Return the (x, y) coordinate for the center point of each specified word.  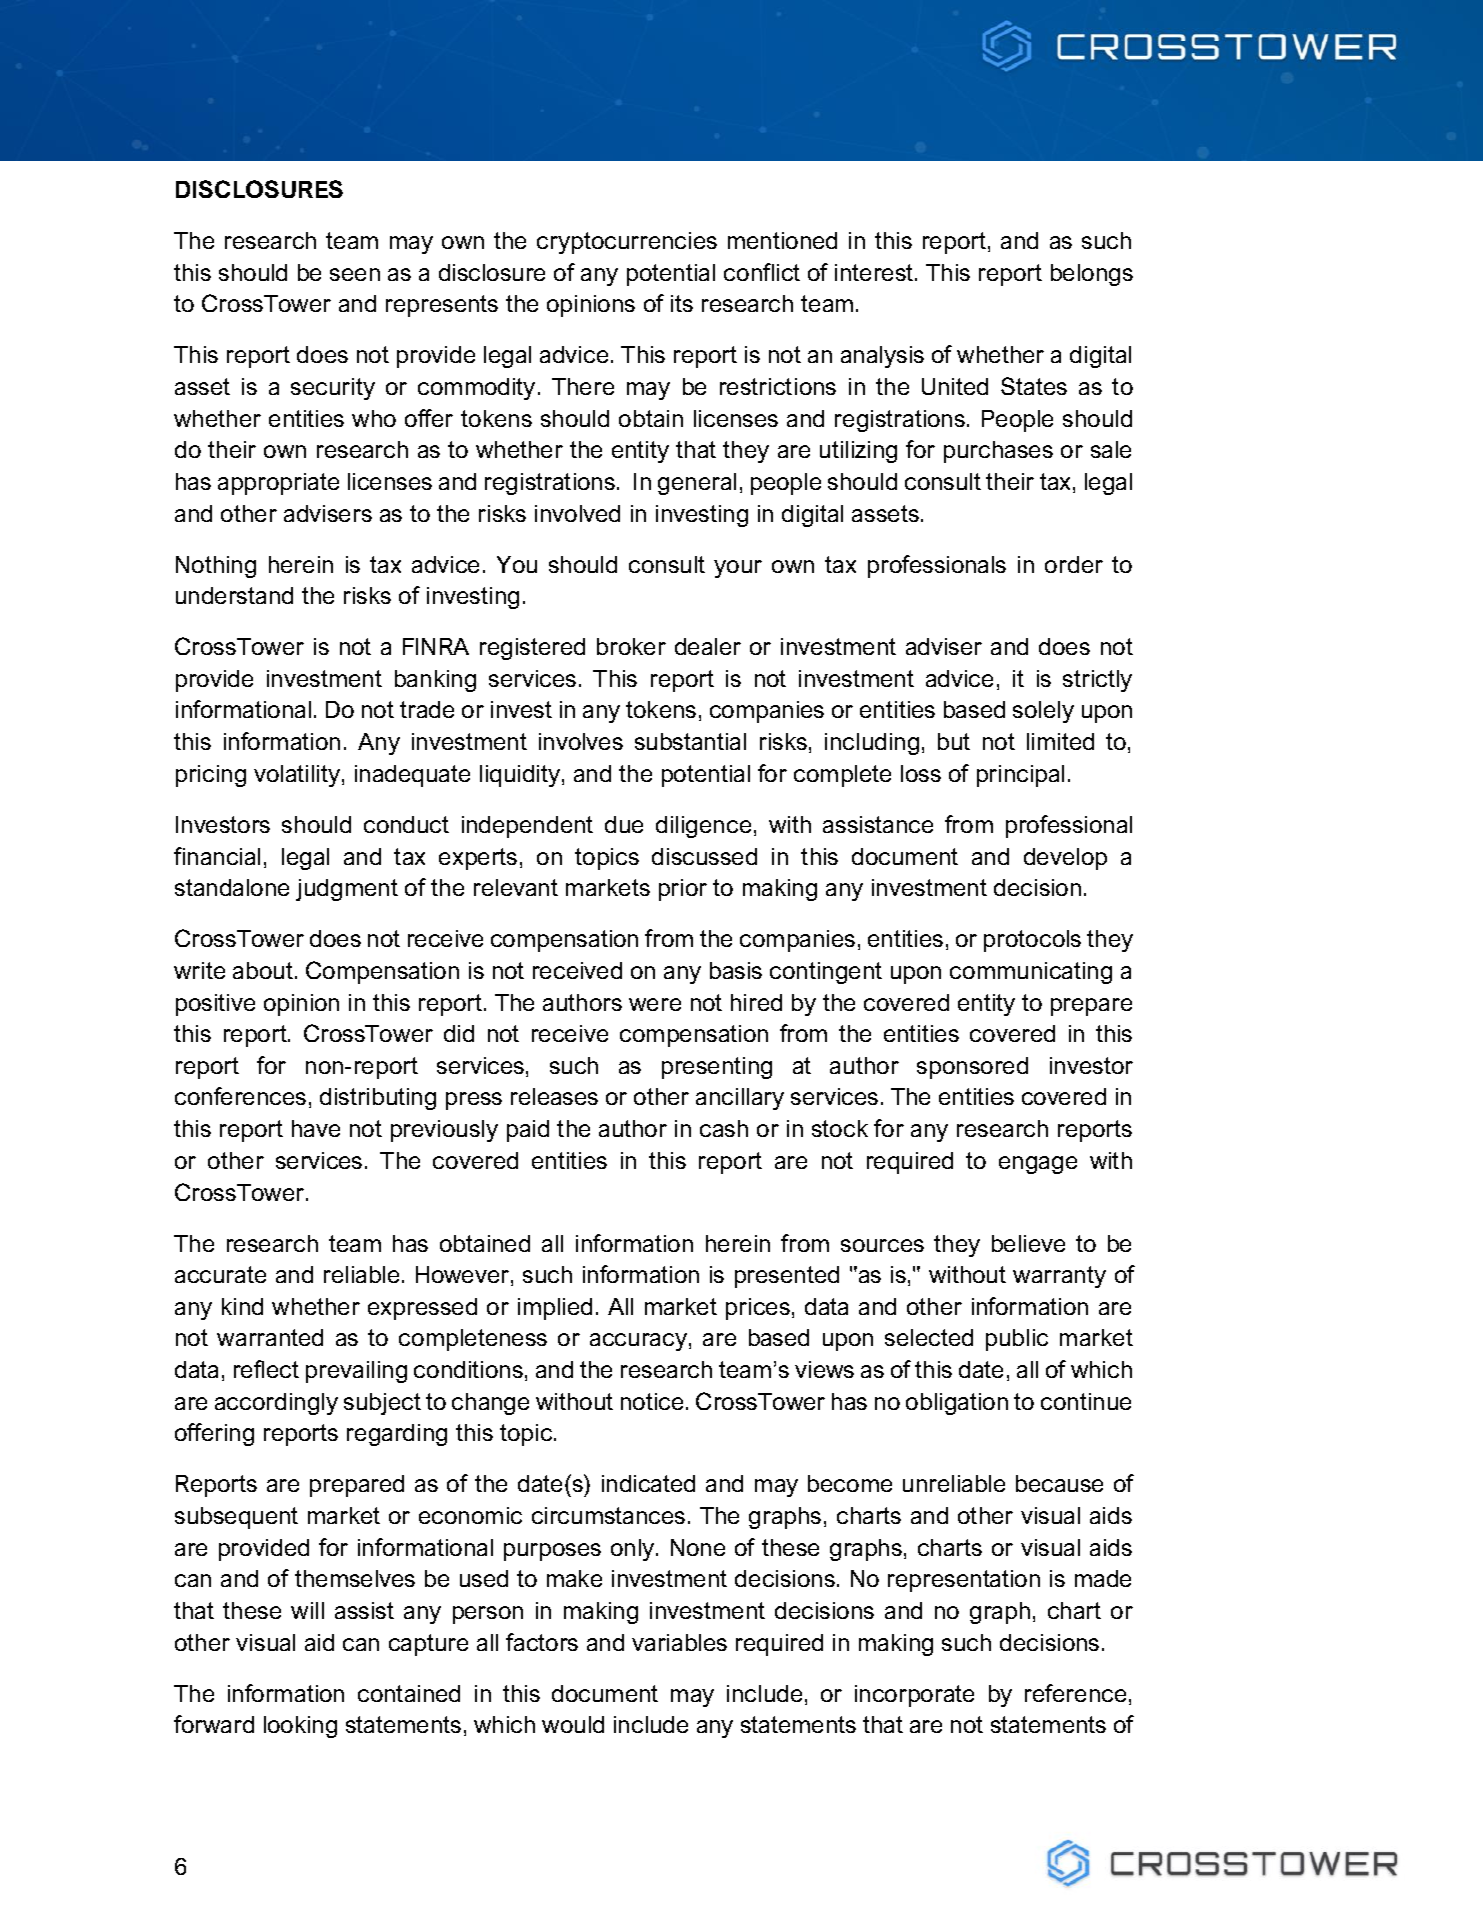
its (682, 303)
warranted (270, 1337)
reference (1075, 1693)
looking (300, 1727)
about (263, 970)
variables (679, 1642)
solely (1043, 712)
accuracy (638, 1342)
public (1017, 1340)
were (655, 1004)
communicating (1031, 973)
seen (355, 274)
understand (234, 595)
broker (631, 646)
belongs (1092, 275)
